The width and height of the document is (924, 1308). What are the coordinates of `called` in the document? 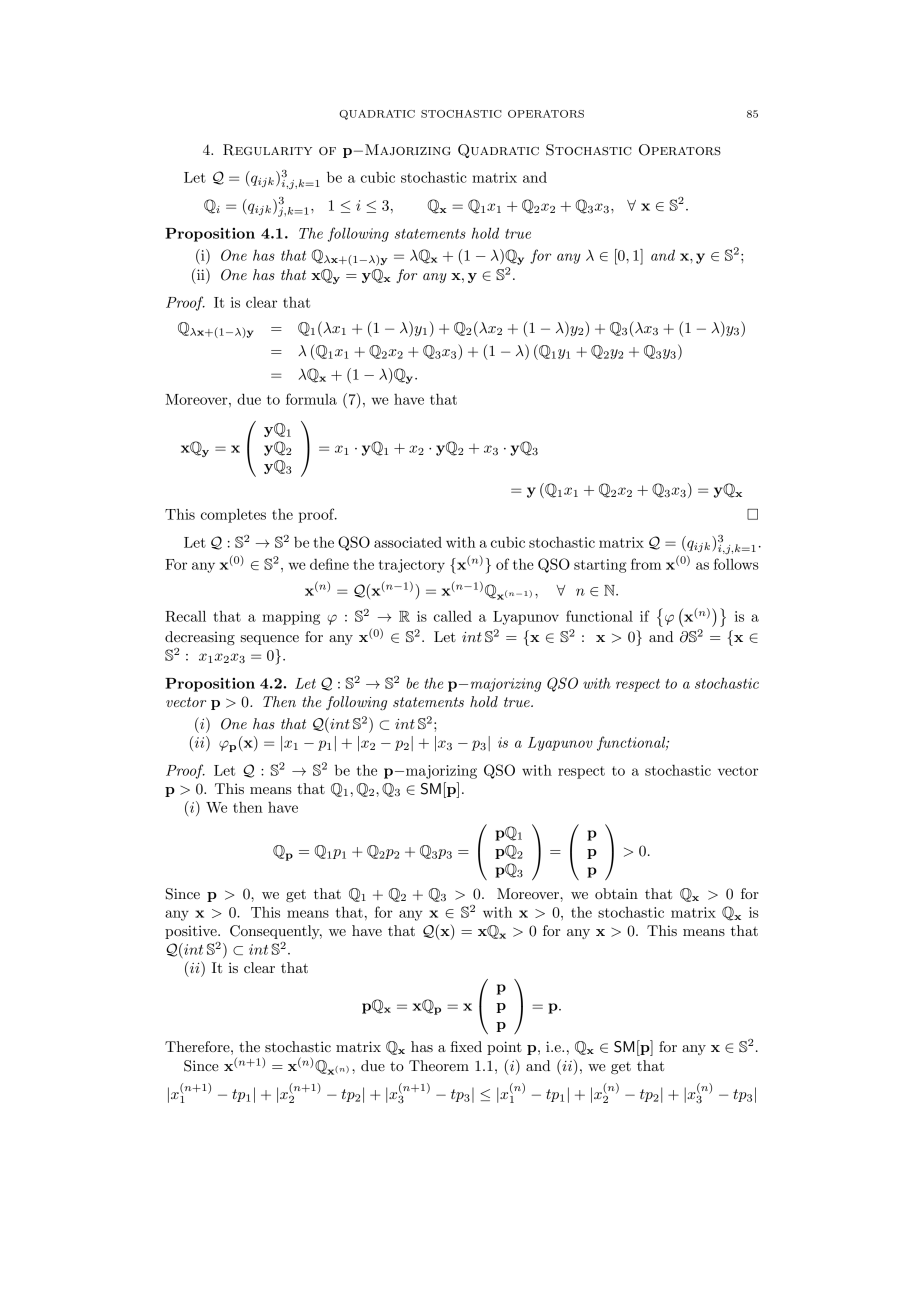 It's located at (453, 616).
